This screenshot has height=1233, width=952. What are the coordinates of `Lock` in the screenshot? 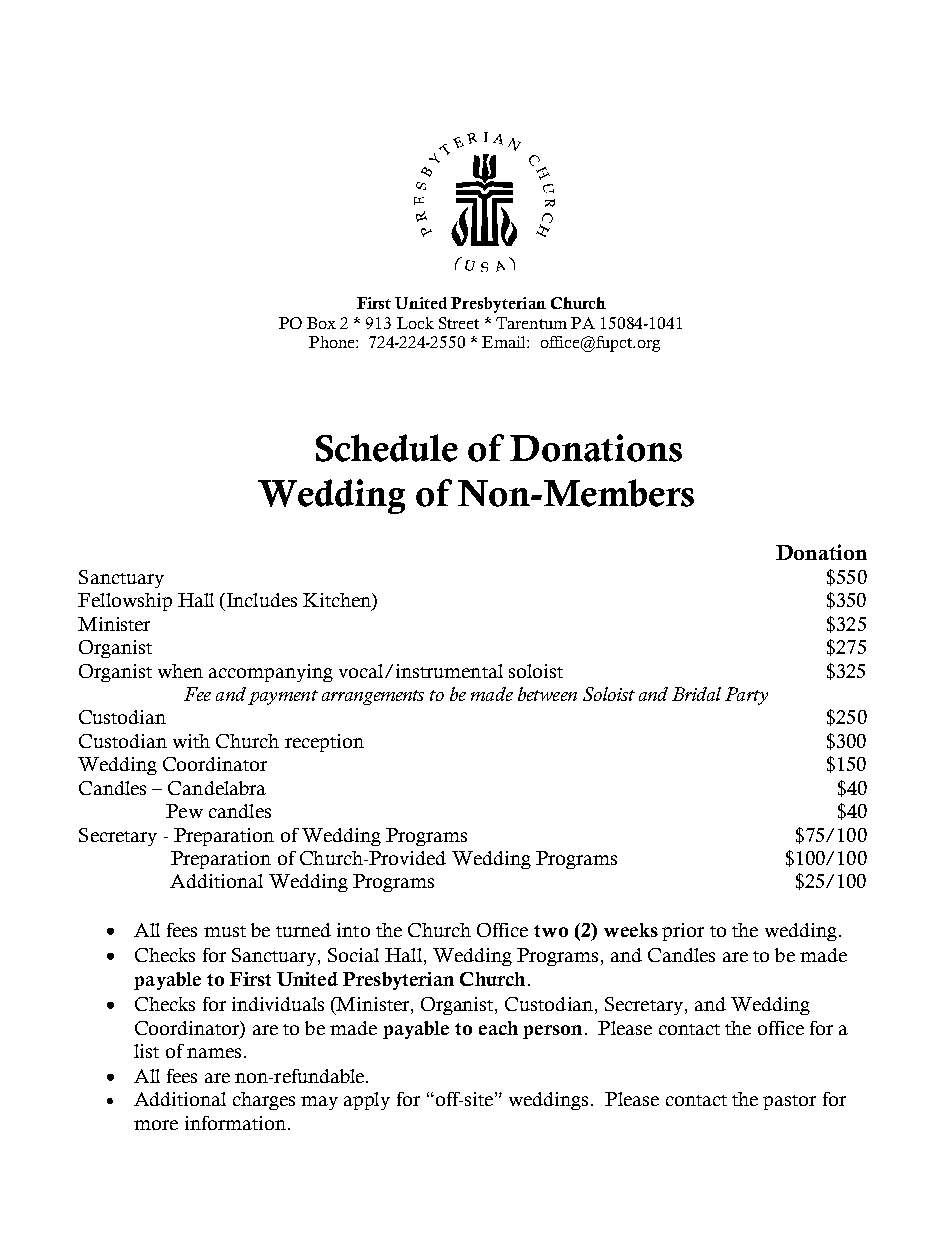 It's located at (415, 323).
